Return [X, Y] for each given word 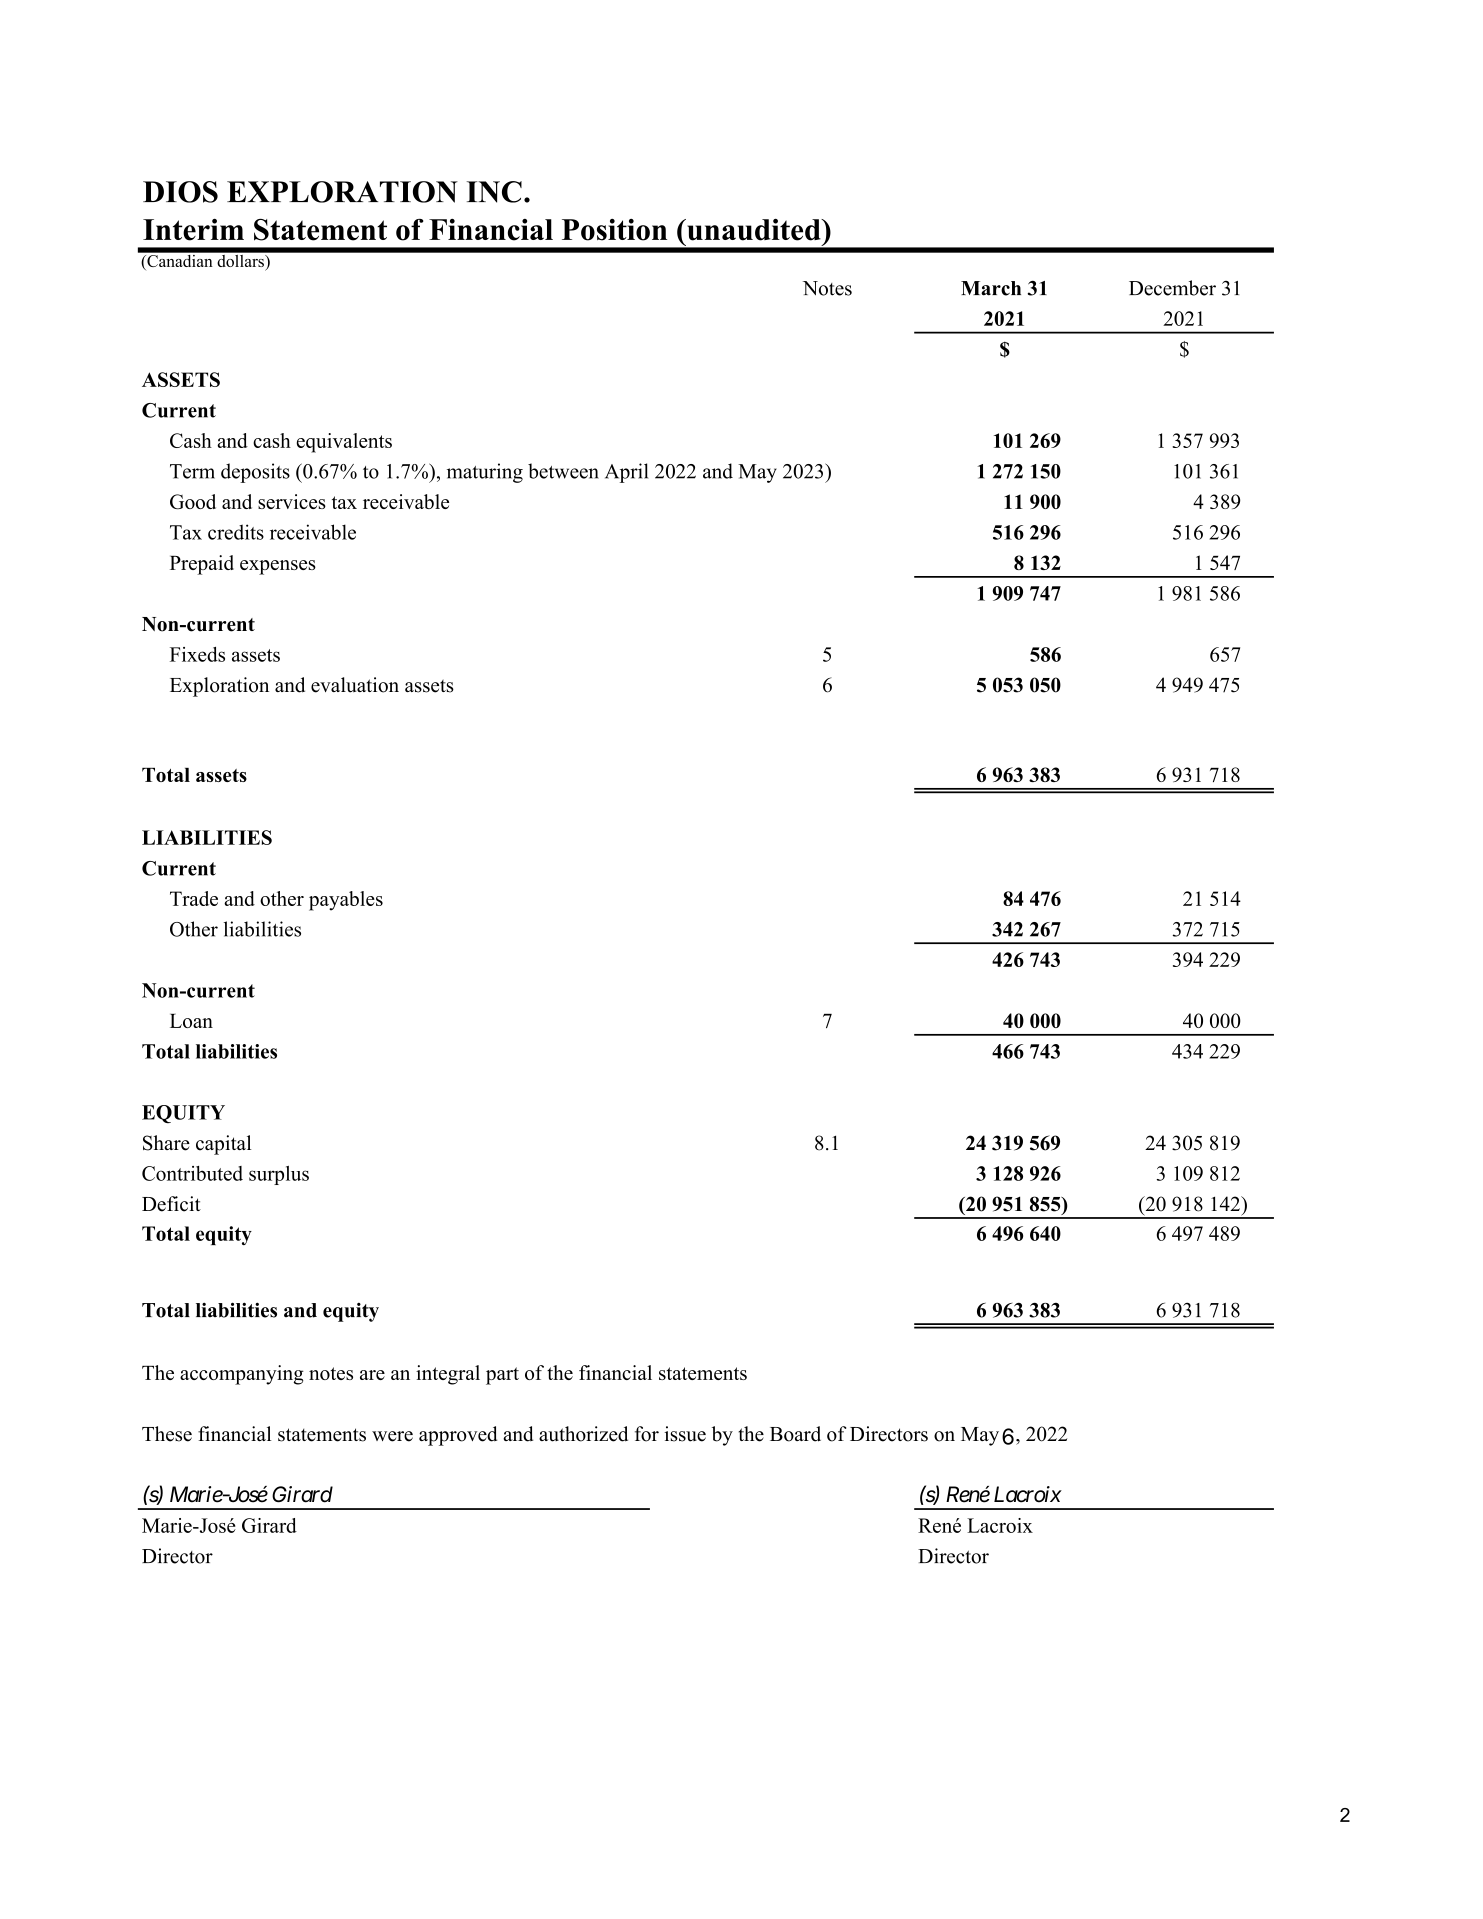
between [563, 471]
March [991, 288]
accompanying [242, 1375]
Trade [194, 898]
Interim [193, 230]
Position [614, 230]
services [292, 501]
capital [223, 1145]
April [626, 473]
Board [795, 1434]
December [1172, 288]
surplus [279, 1175]
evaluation [355, 685]
